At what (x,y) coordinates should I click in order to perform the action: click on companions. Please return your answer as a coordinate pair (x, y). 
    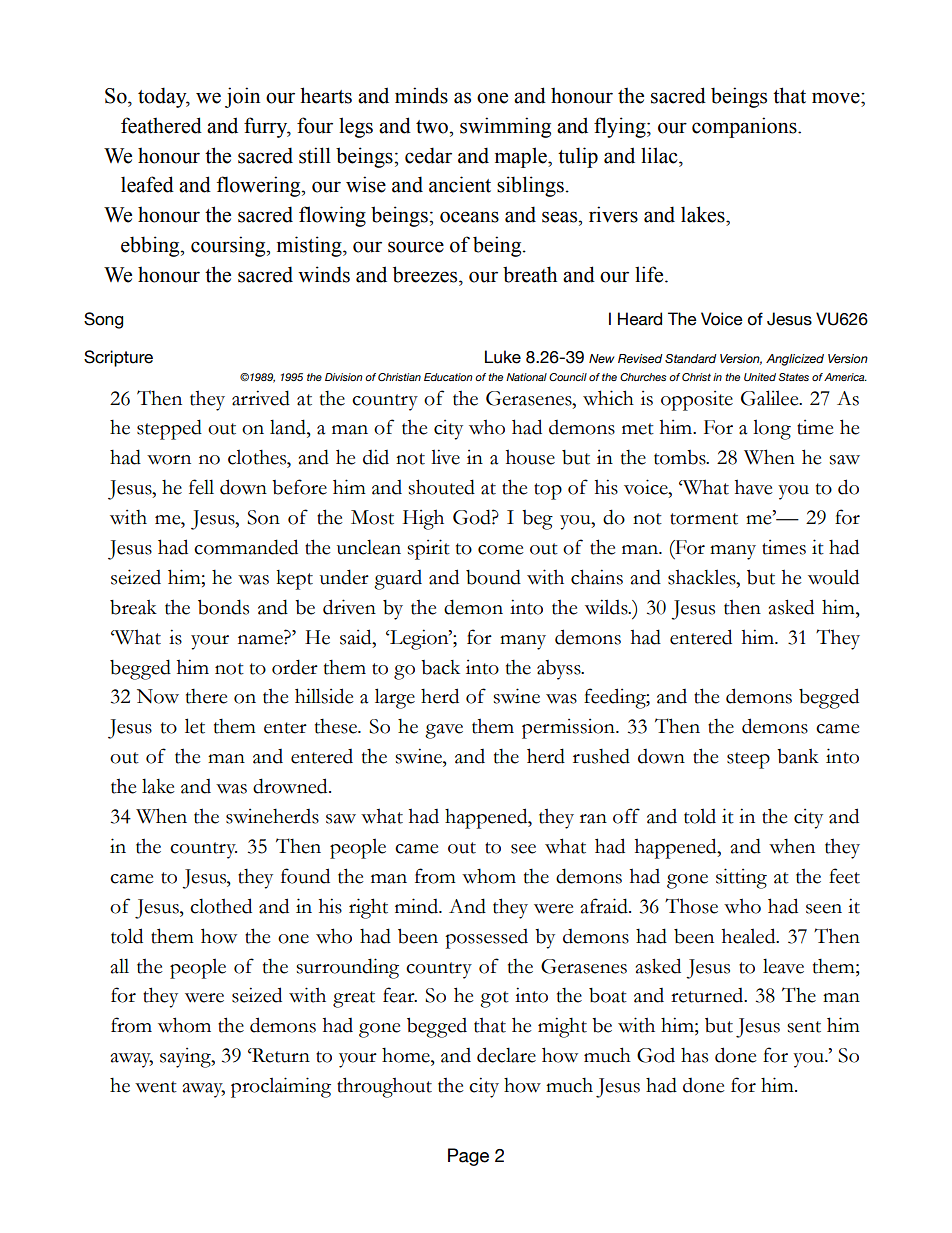
    Looking at the image, I should click on (745, 127).
